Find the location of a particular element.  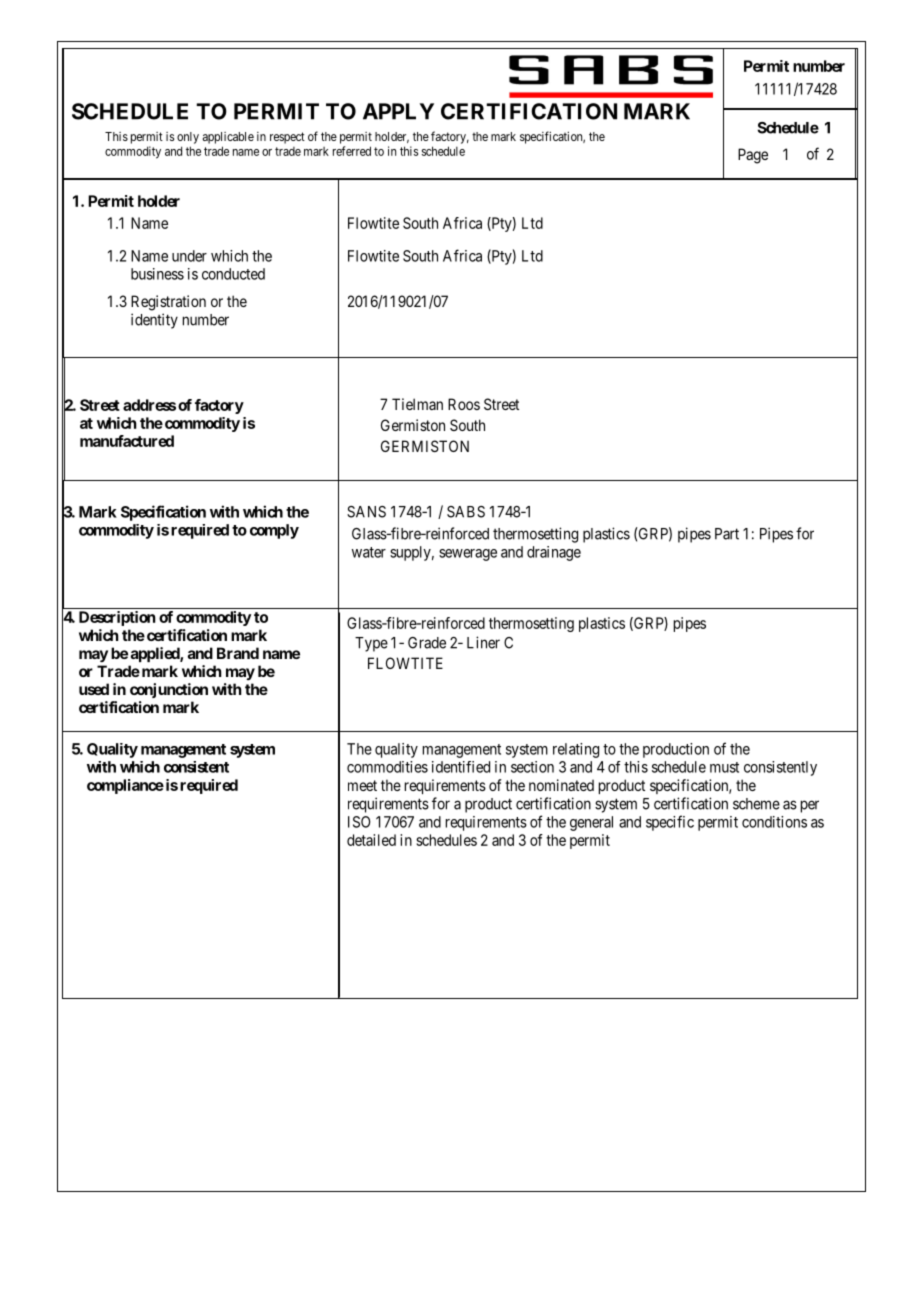

compliance is located at coordinates (125, 786).
